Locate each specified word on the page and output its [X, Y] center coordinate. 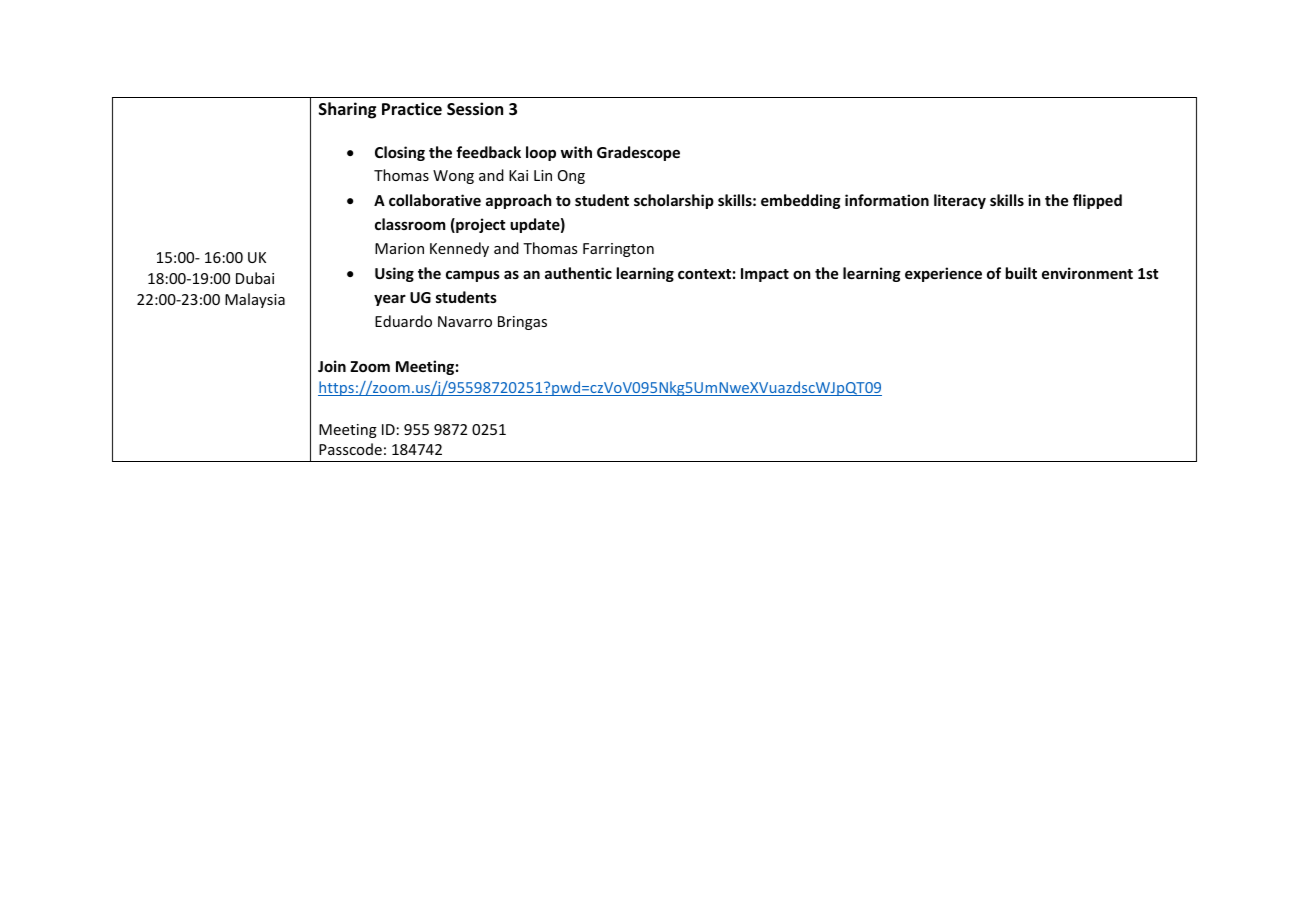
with [576, 152]
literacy [960, 201]
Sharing [347, 110]
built [1021, 273]
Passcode [350, 449]
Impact [765, 275]
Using [394, 274]
